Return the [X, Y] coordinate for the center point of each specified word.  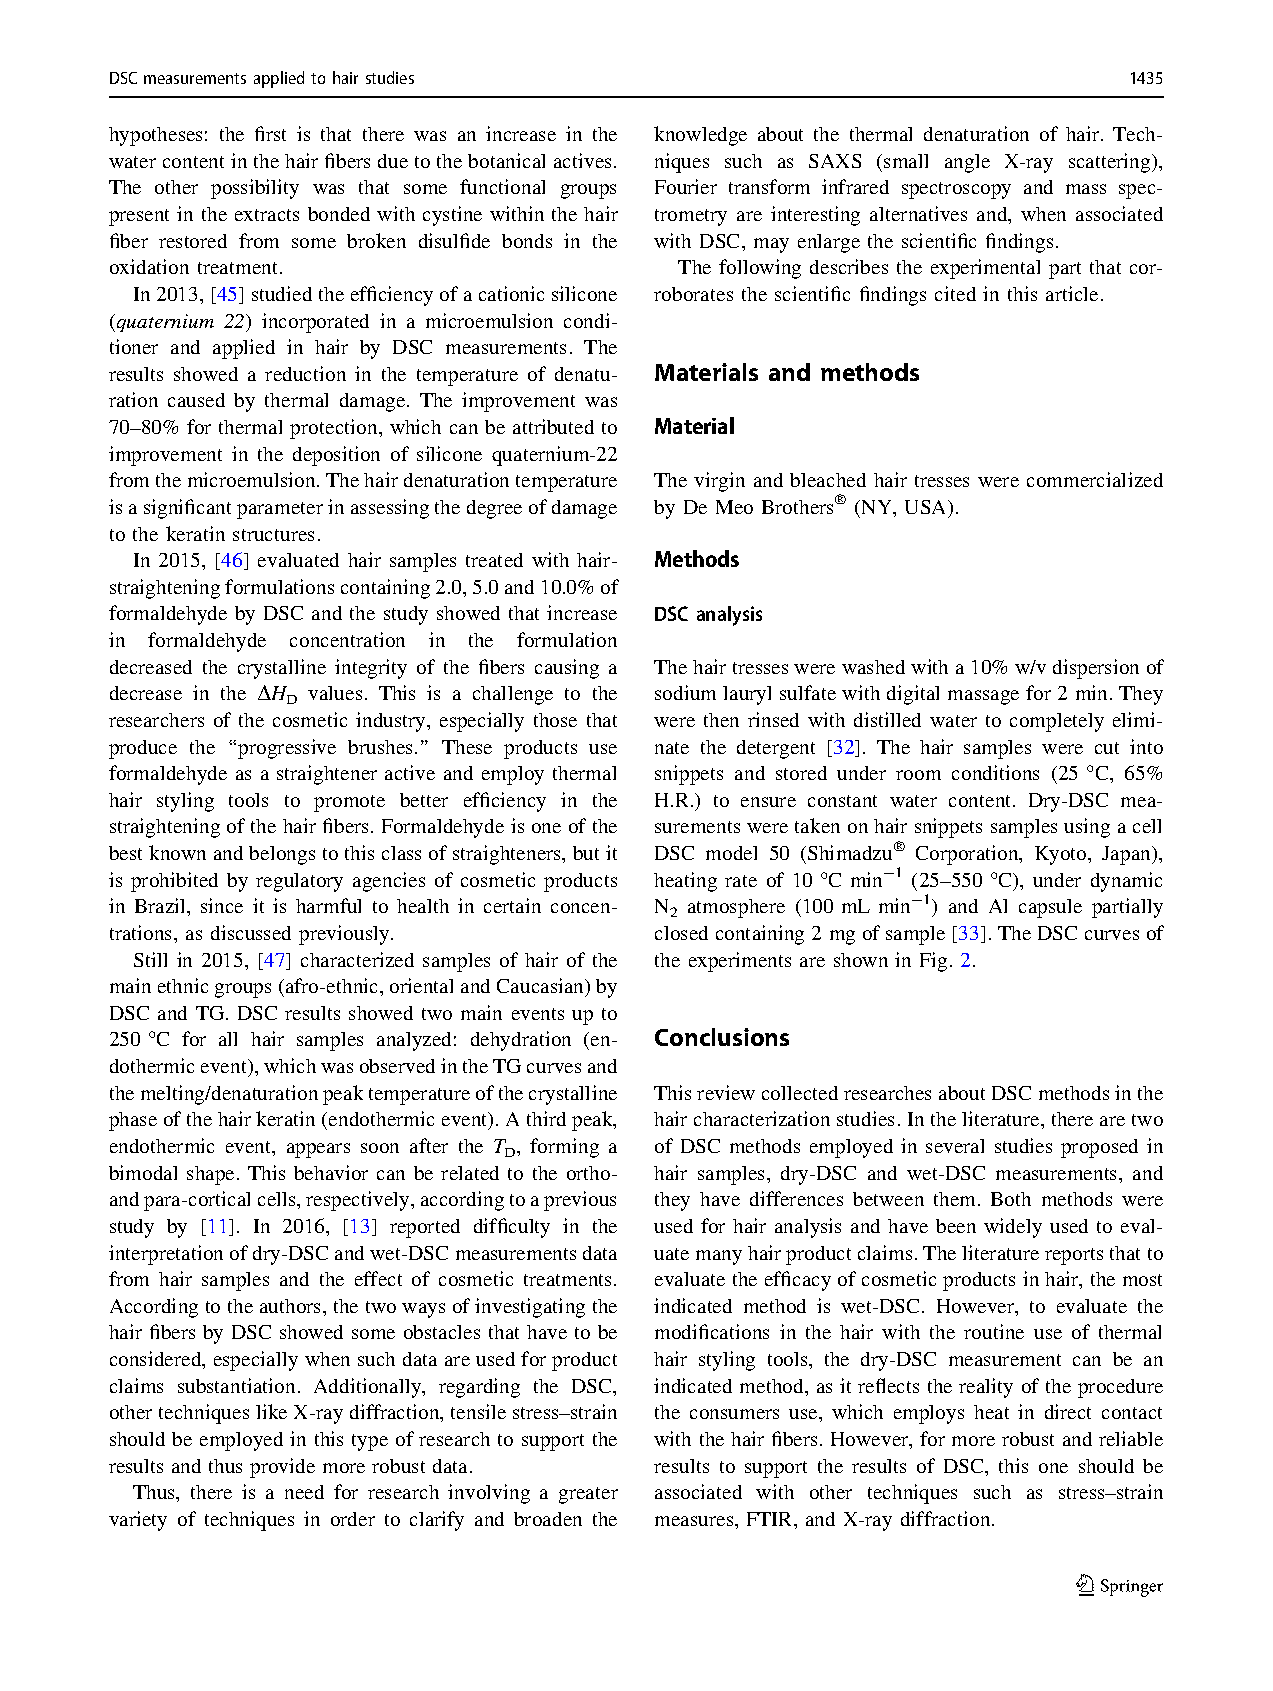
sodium [685, 692]
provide [282, 1468]
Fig [933, 962]
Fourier [686, 186]
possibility [255, 189]
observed [397, 1066]
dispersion [1096, 669]
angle [967, 163]
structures [273, 535]
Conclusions [722, 1037]
